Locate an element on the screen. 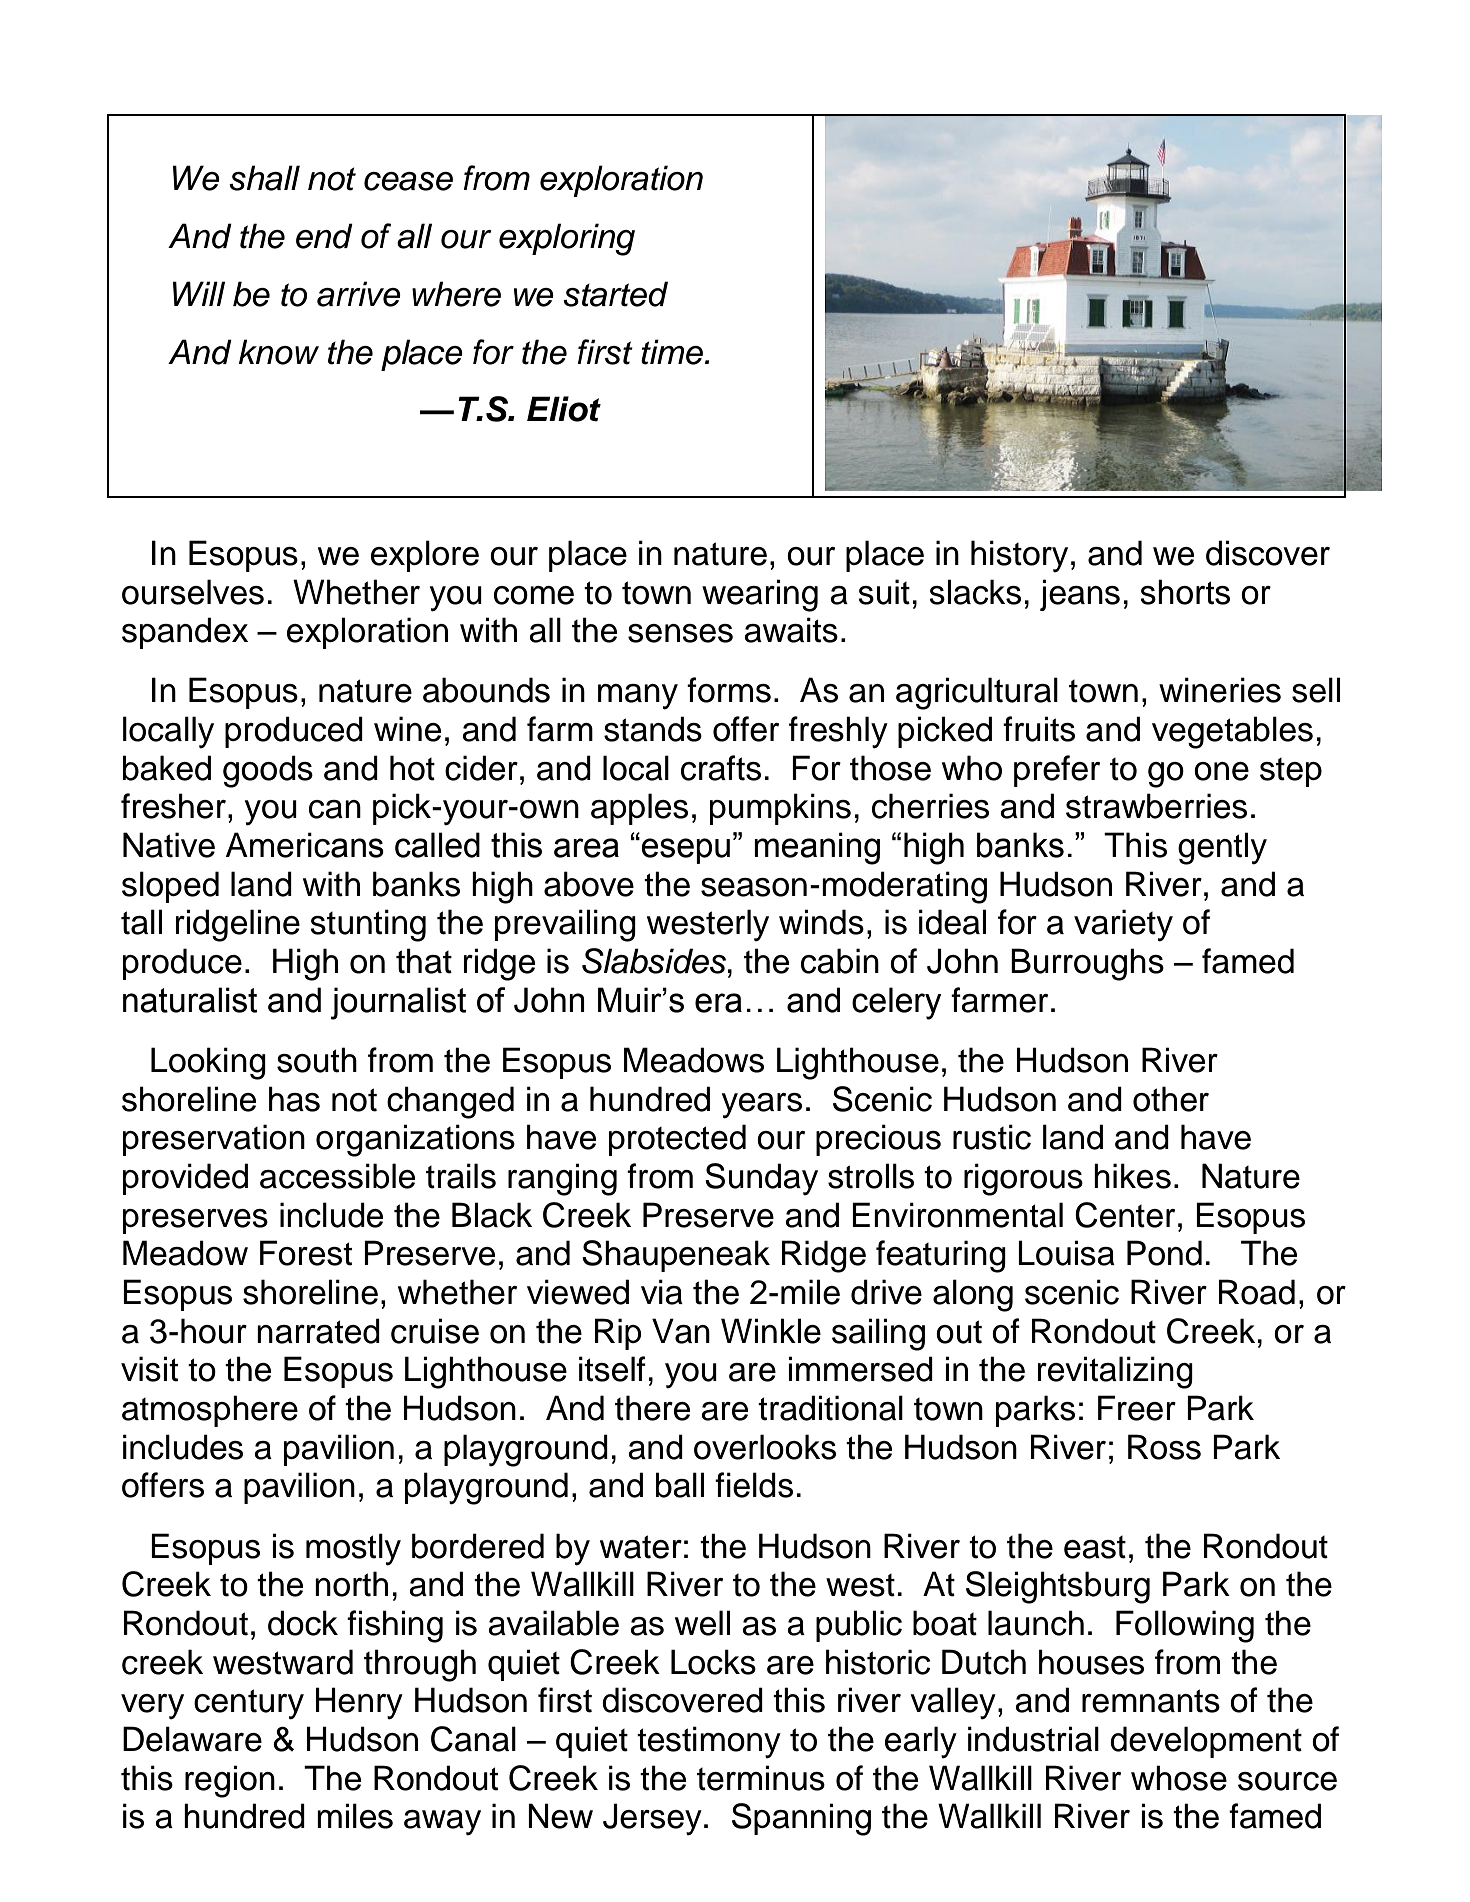  winds is located at coordinates (821, 922).
